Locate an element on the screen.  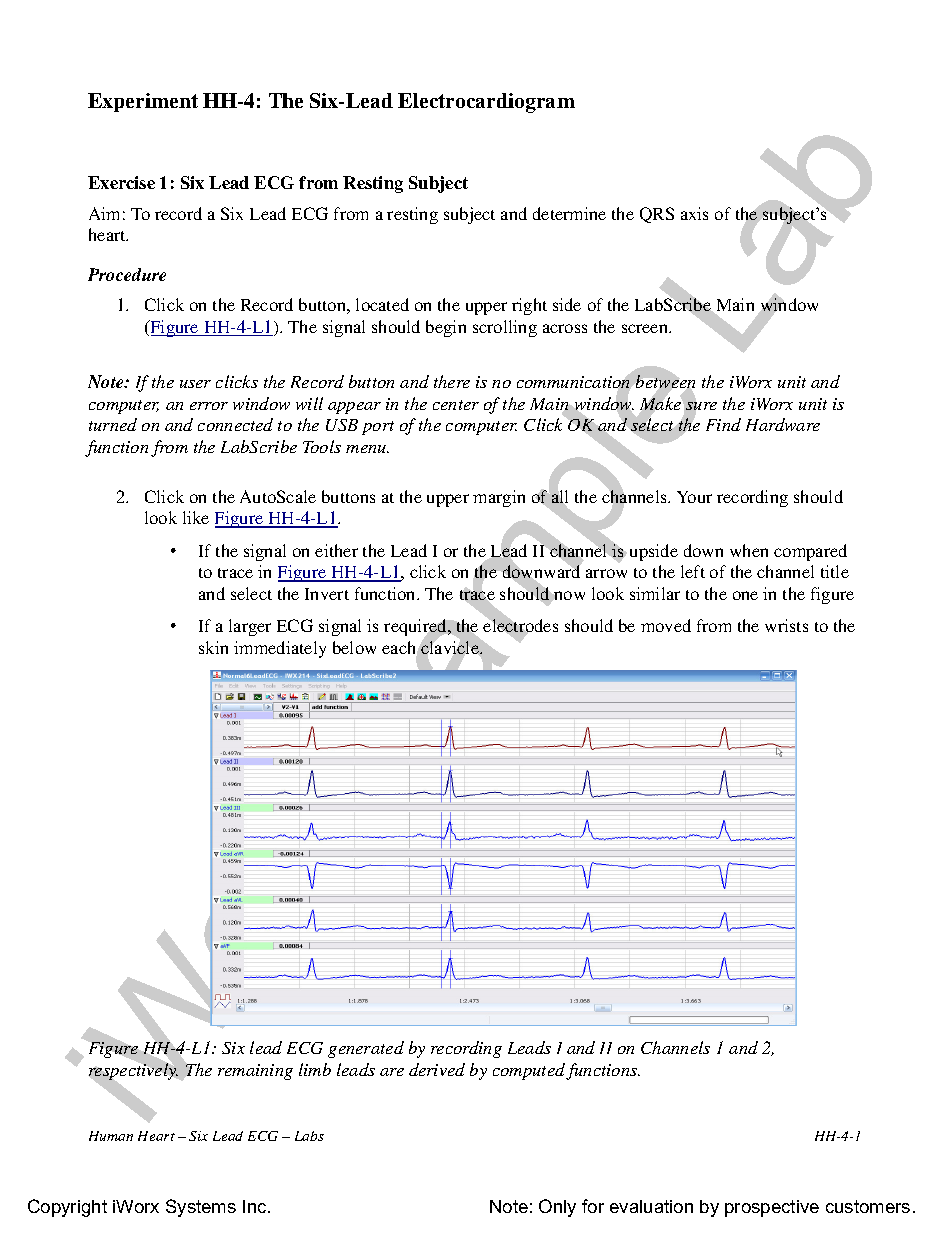
Electrocardiogram is located at coordinates (486, 103).
